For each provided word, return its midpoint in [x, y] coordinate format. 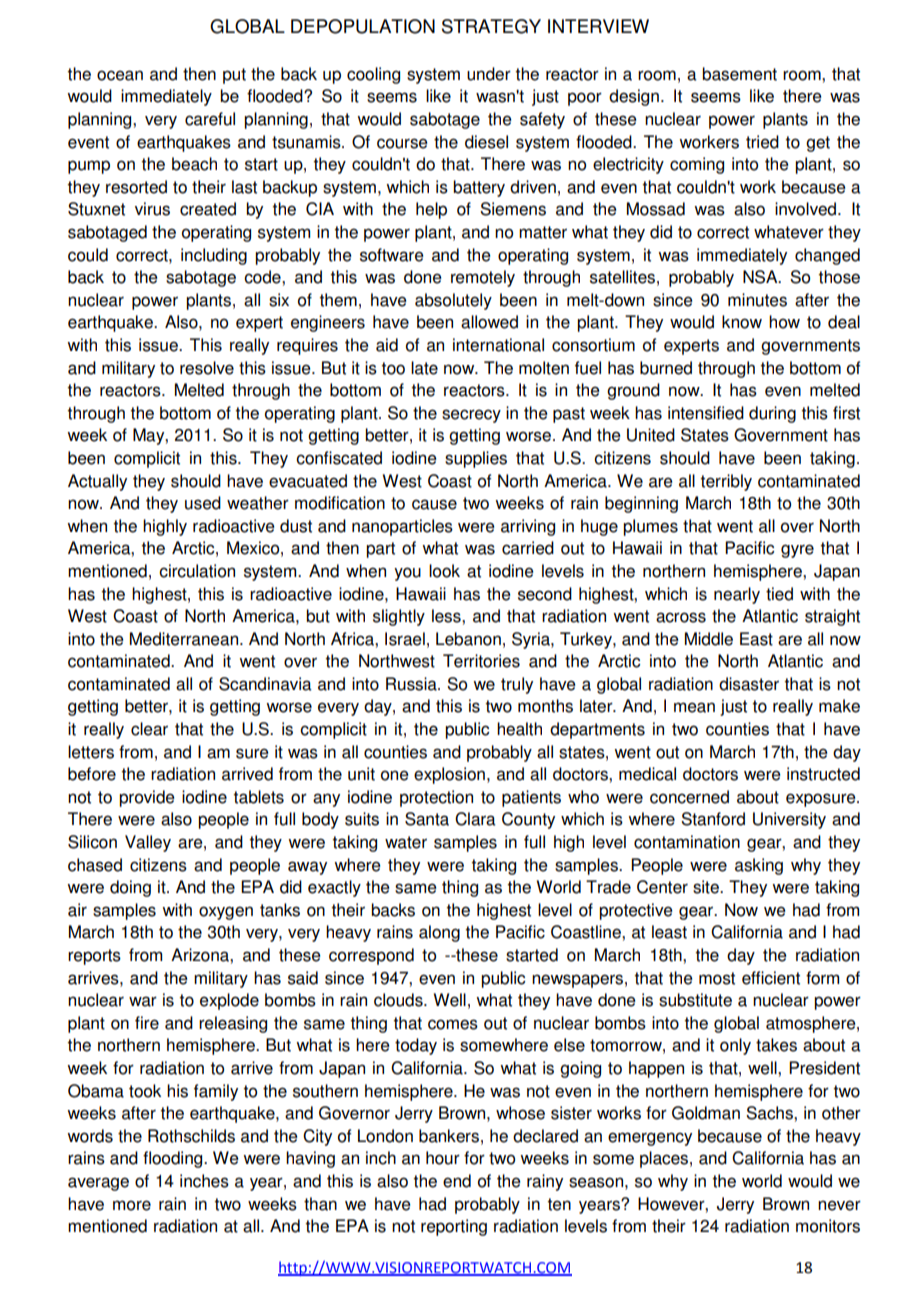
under [489, 74]
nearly [737, 595]
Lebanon [468, 639]
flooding [174, 1159]
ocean [120, 75]
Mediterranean [184, 639]
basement [739, 74]
